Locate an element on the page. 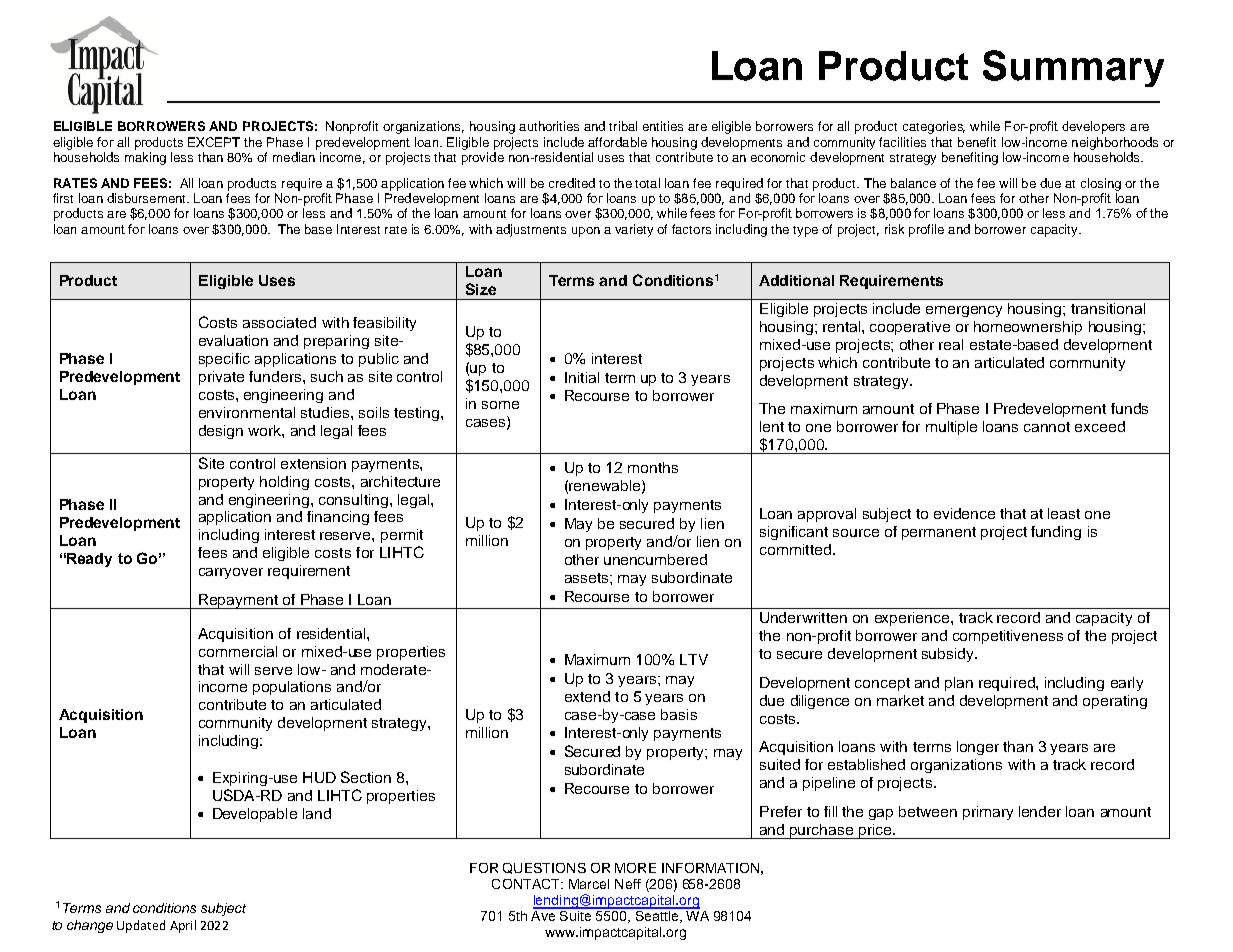 The width and height of the document is (1233, 952). emergency is located at coordinates (964, 311).
